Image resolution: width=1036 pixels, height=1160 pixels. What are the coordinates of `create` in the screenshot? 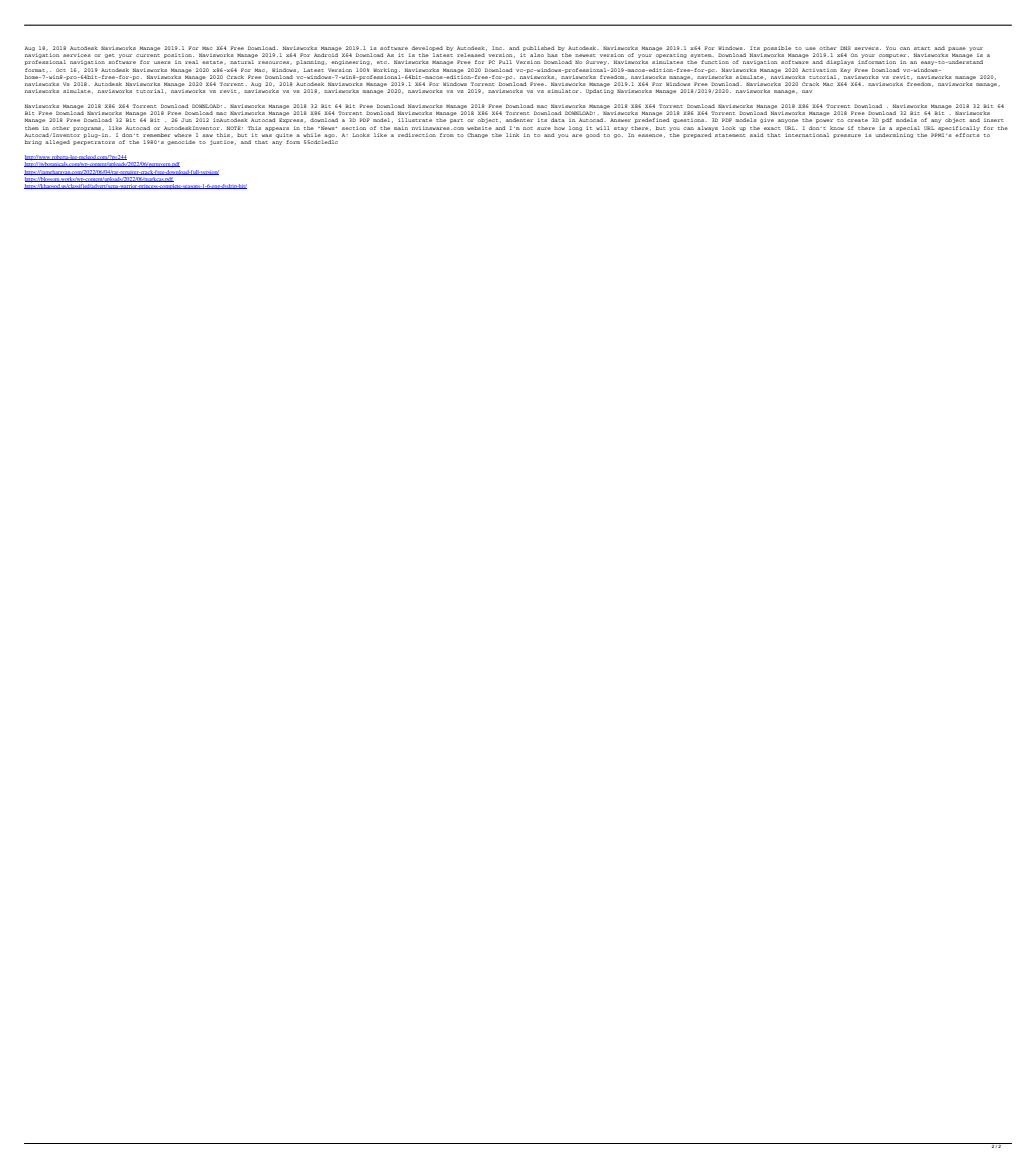 It's located at (857, 120).
